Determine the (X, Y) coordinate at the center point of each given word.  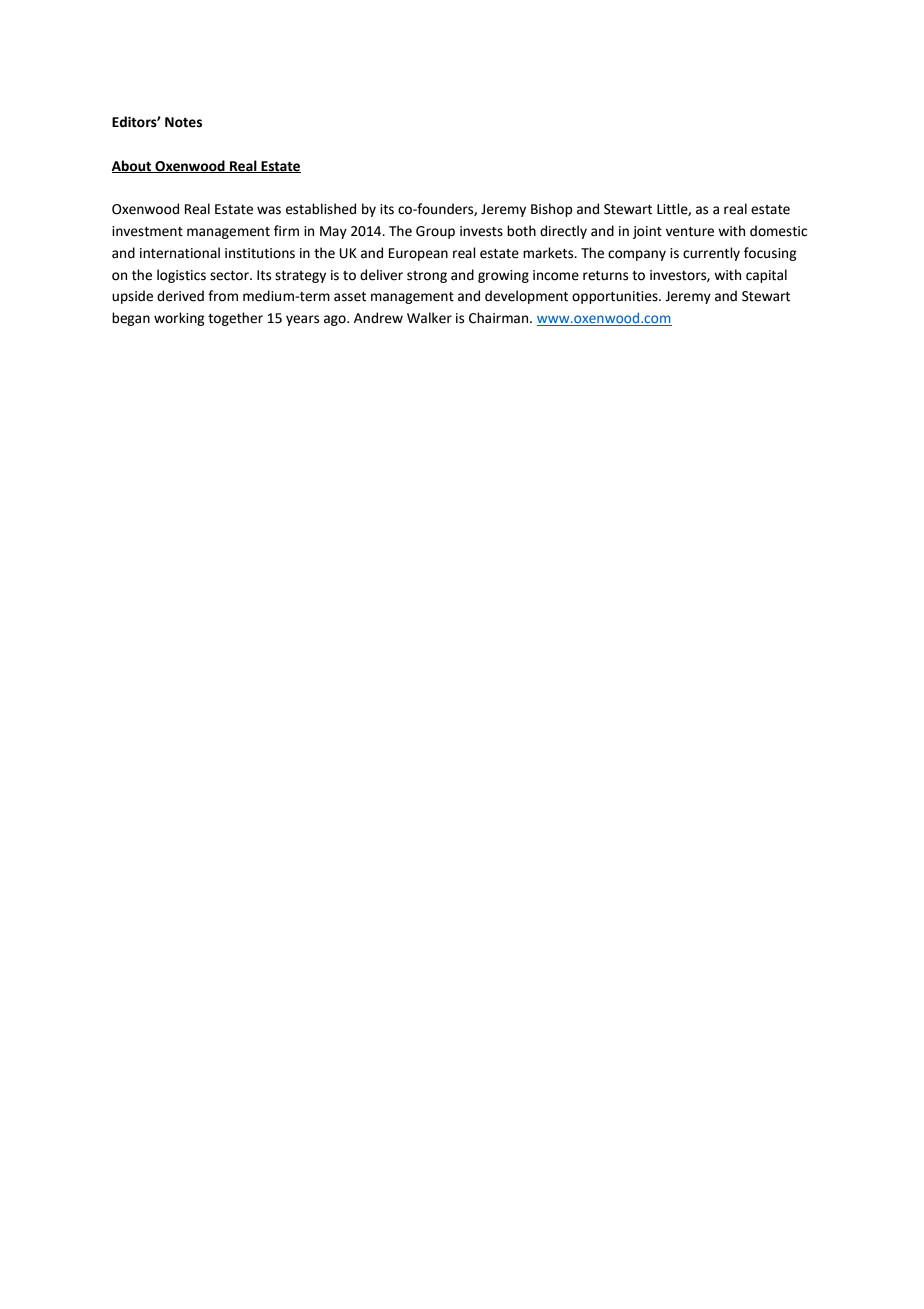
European (418, 254)
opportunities (616, 297)
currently (711, 254)
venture (690, 232)
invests (481, 231)
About (133, 166)
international (180, 253)
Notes (183, 122)
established (321, 209)
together (235, 319)
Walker (429, 318)
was (269, 210)
